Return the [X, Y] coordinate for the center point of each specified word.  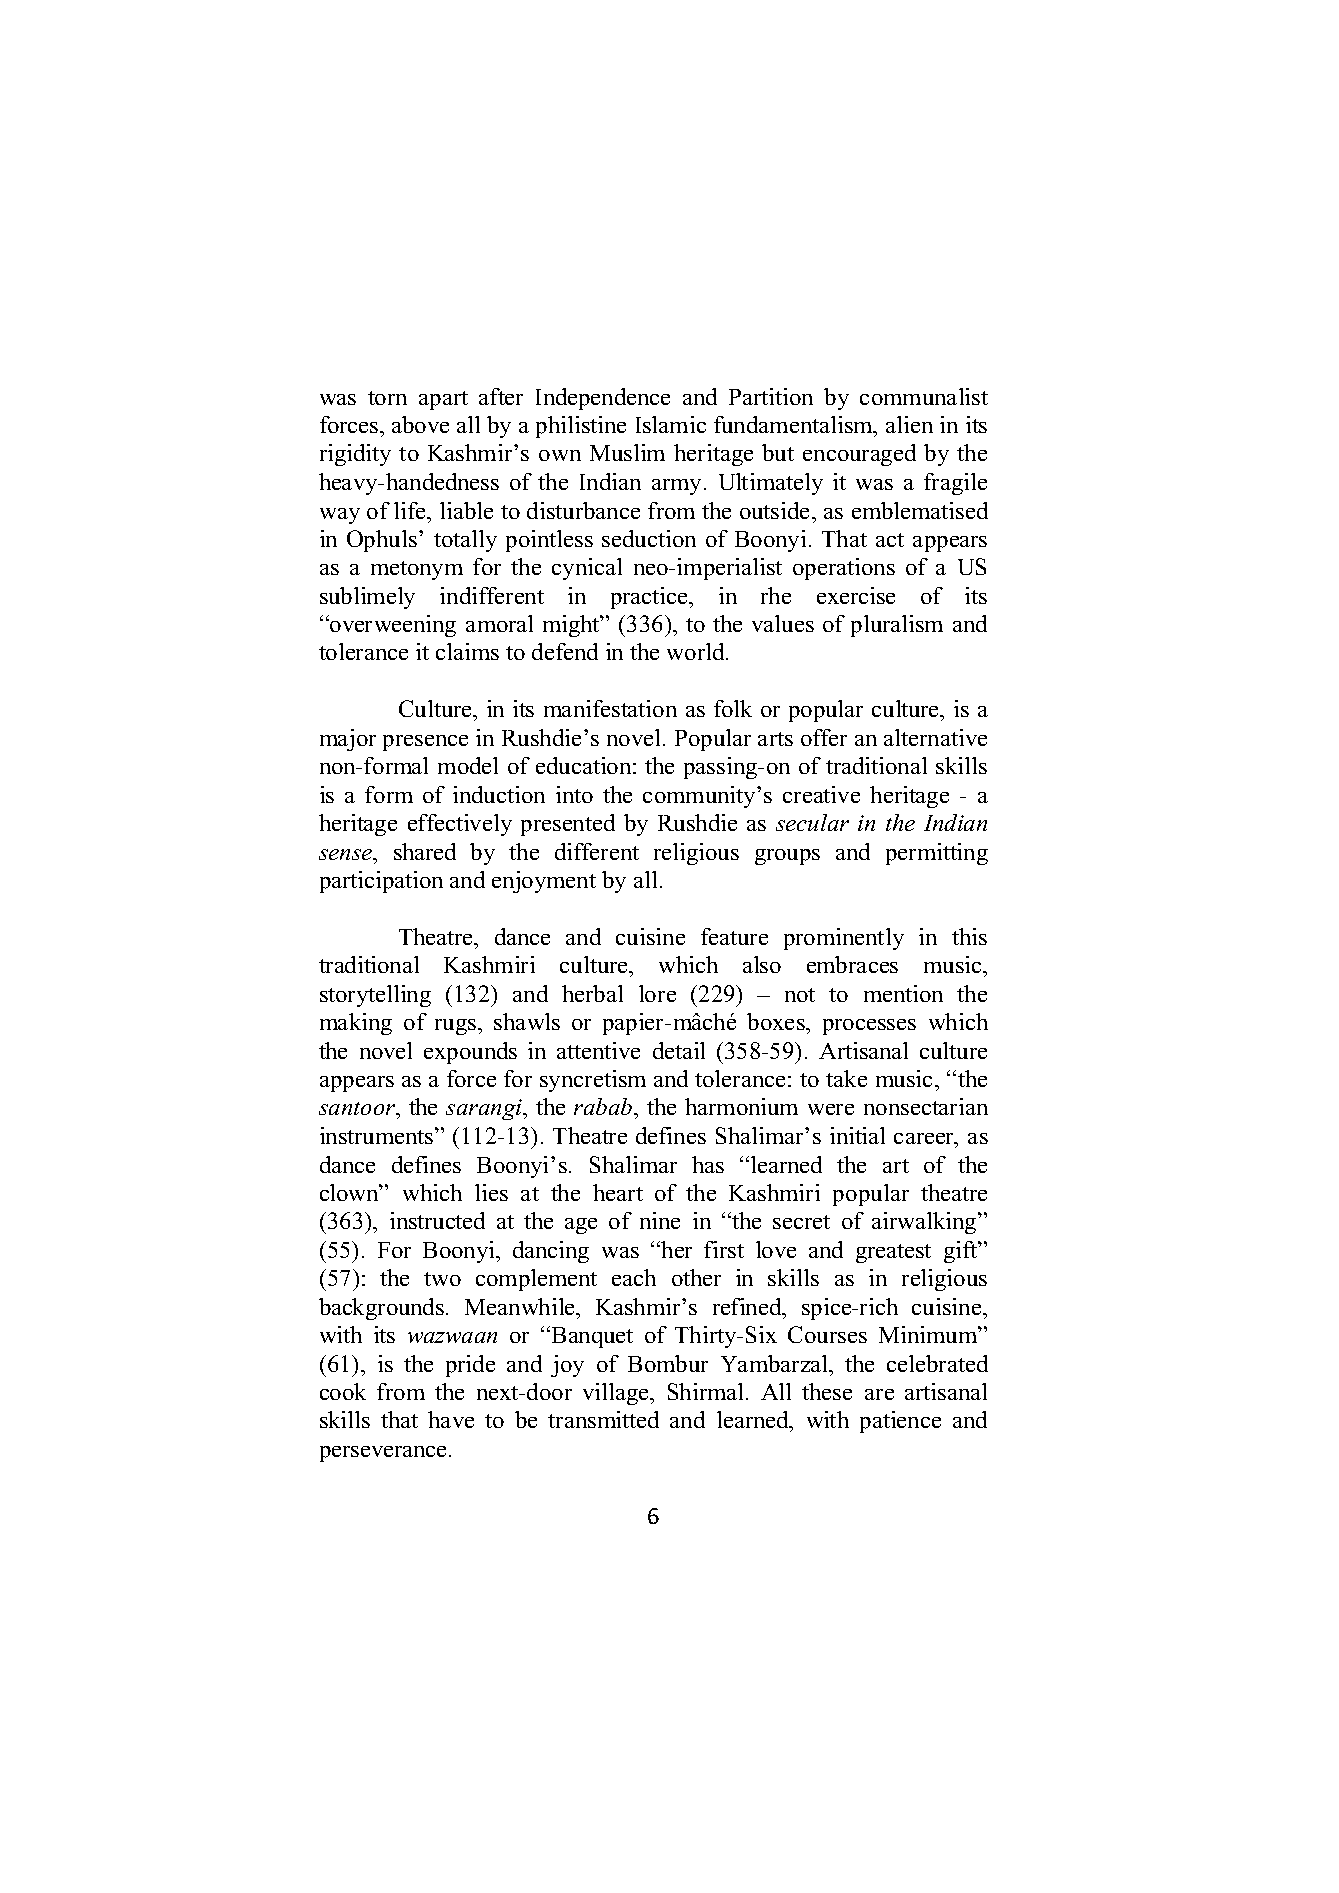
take [846, 1078]
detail [679, 1050]
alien [909, 424]
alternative [935, 737]
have [451, 1419]
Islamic [671, 424]
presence [425, 743]
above [420, 424]
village [617, 1394]
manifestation [610, 708]
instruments [378, 1135]
